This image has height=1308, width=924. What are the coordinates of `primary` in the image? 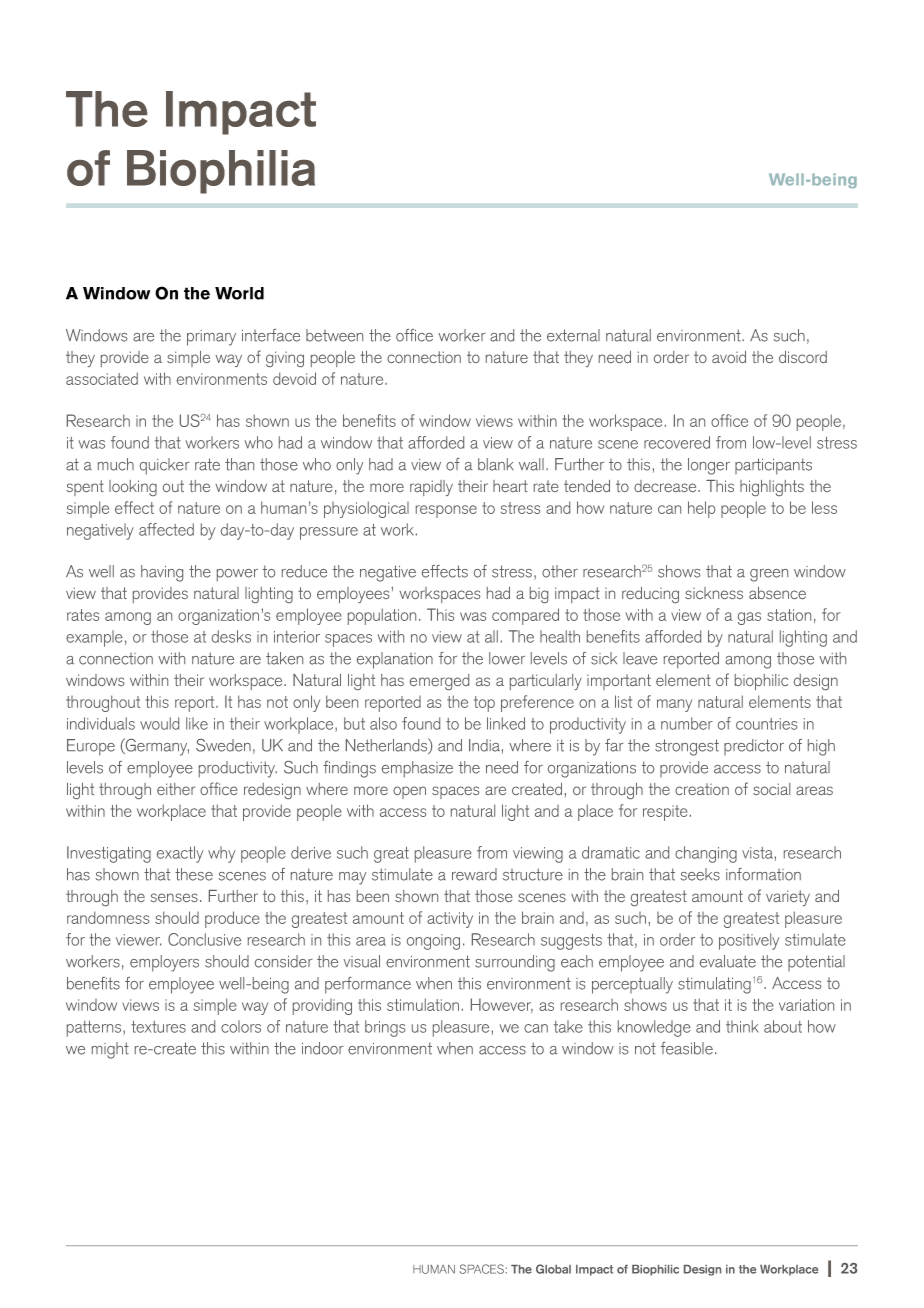 It's located at (211, 338).
